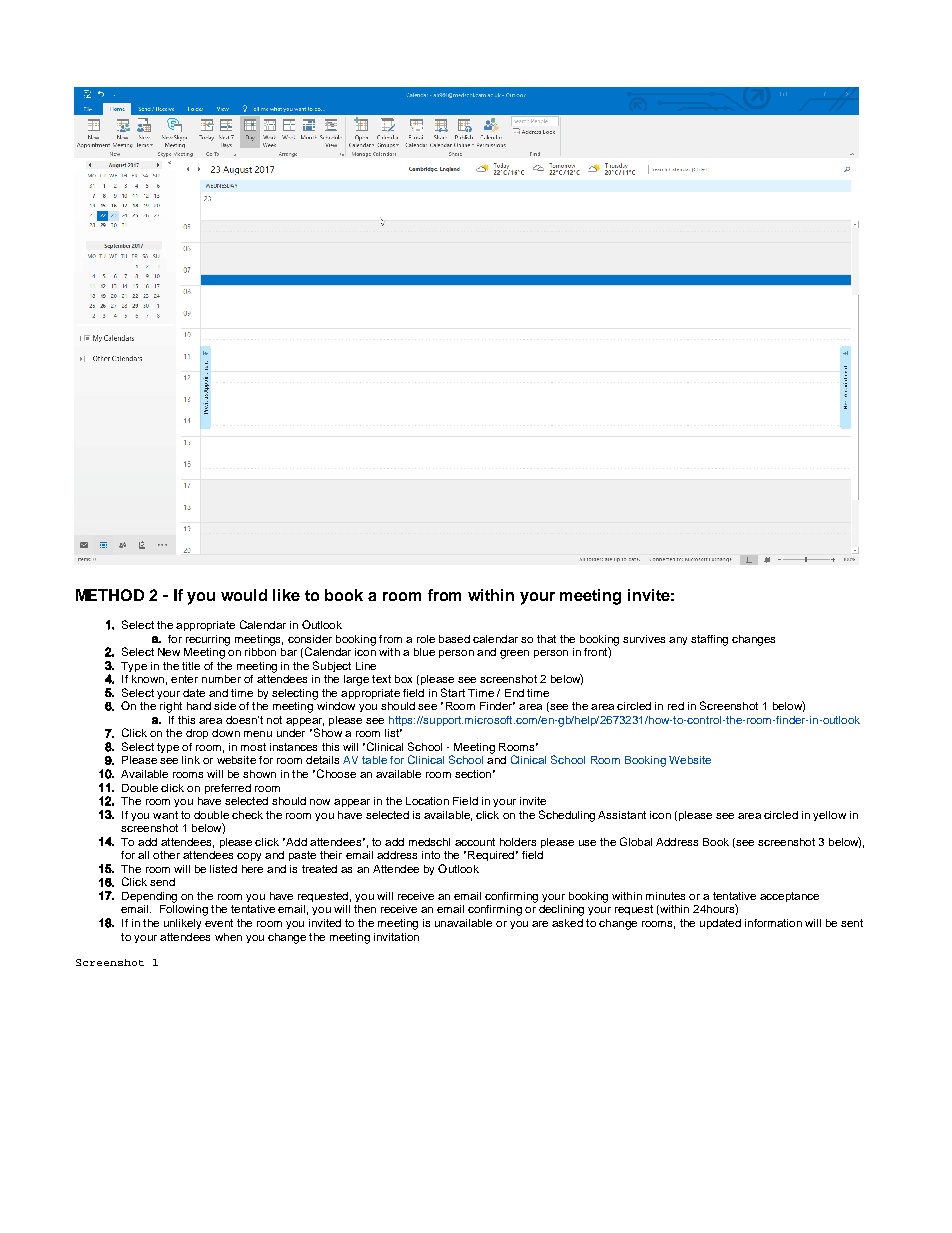  What do you see at coordinates (567, 923) in the image?
I see `asked` at bounding box center [567, 923].
